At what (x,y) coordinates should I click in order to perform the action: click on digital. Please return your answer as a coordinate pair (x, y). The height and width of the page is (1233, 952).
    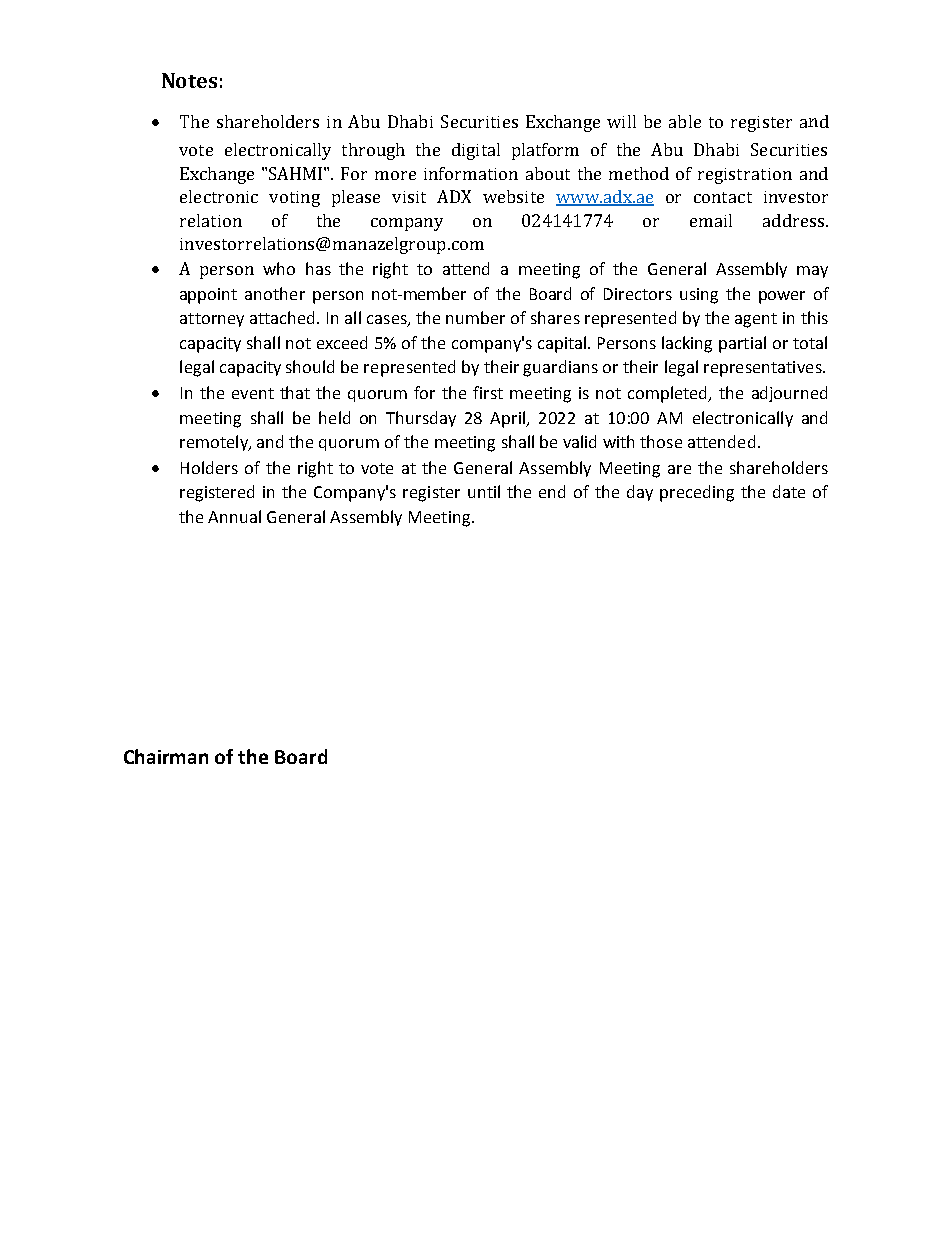
    Looking at the image, I should click on (476, 151).
